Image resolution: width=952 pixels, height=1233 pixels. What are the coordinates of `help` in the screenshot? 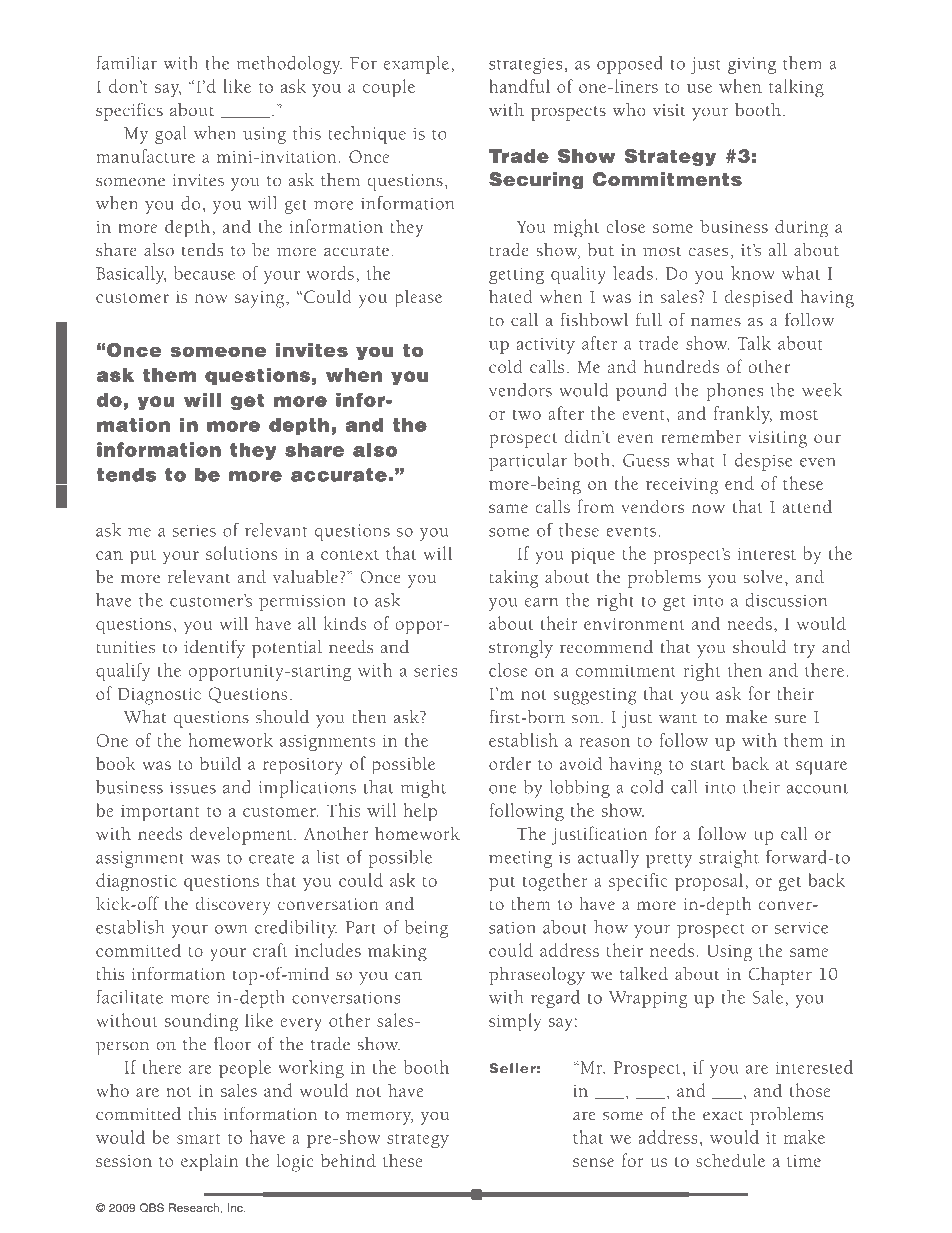 It's located at (420, 812).
